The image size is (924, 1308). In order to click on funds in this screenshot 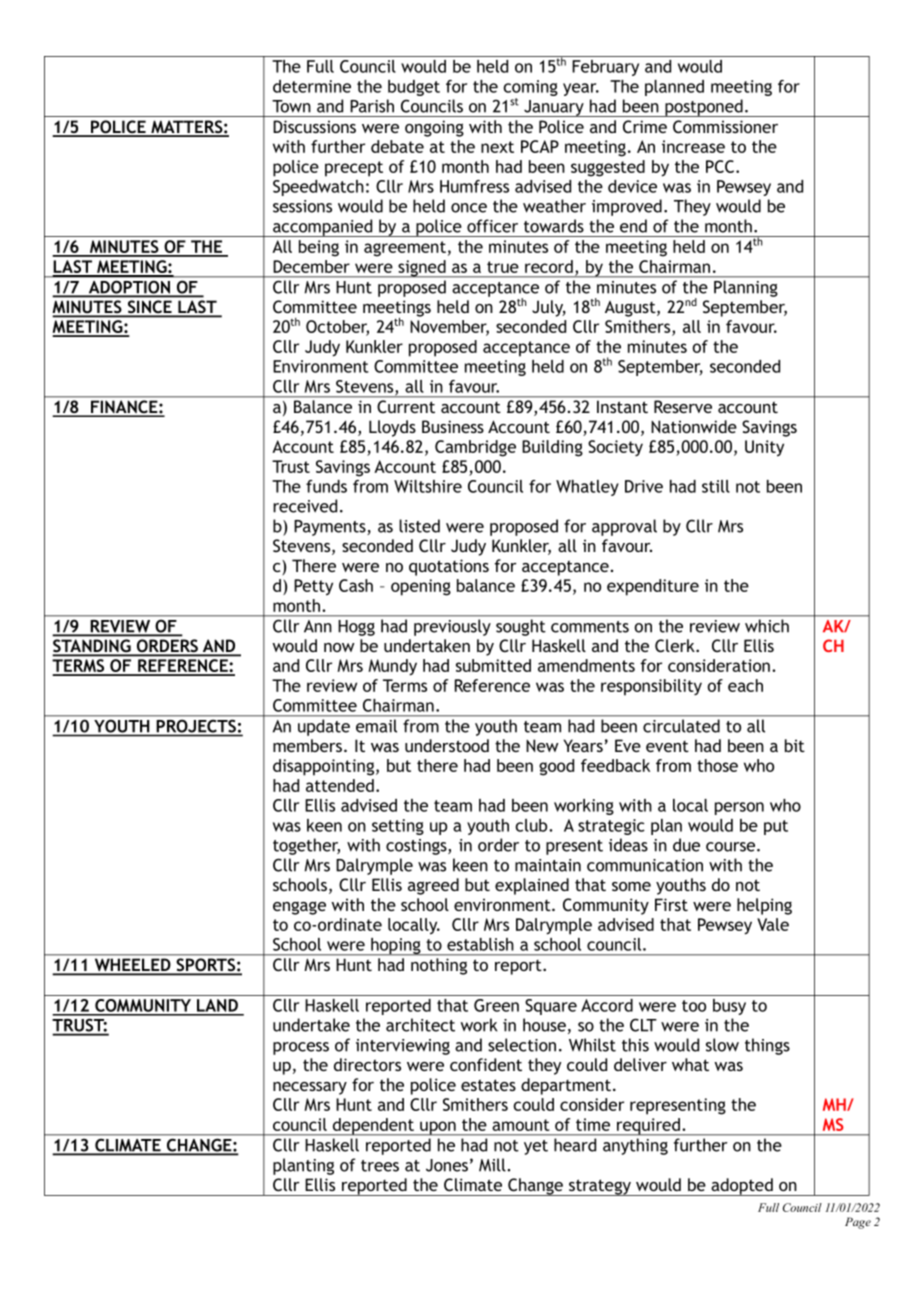, I will do `click(326, 486)`.
